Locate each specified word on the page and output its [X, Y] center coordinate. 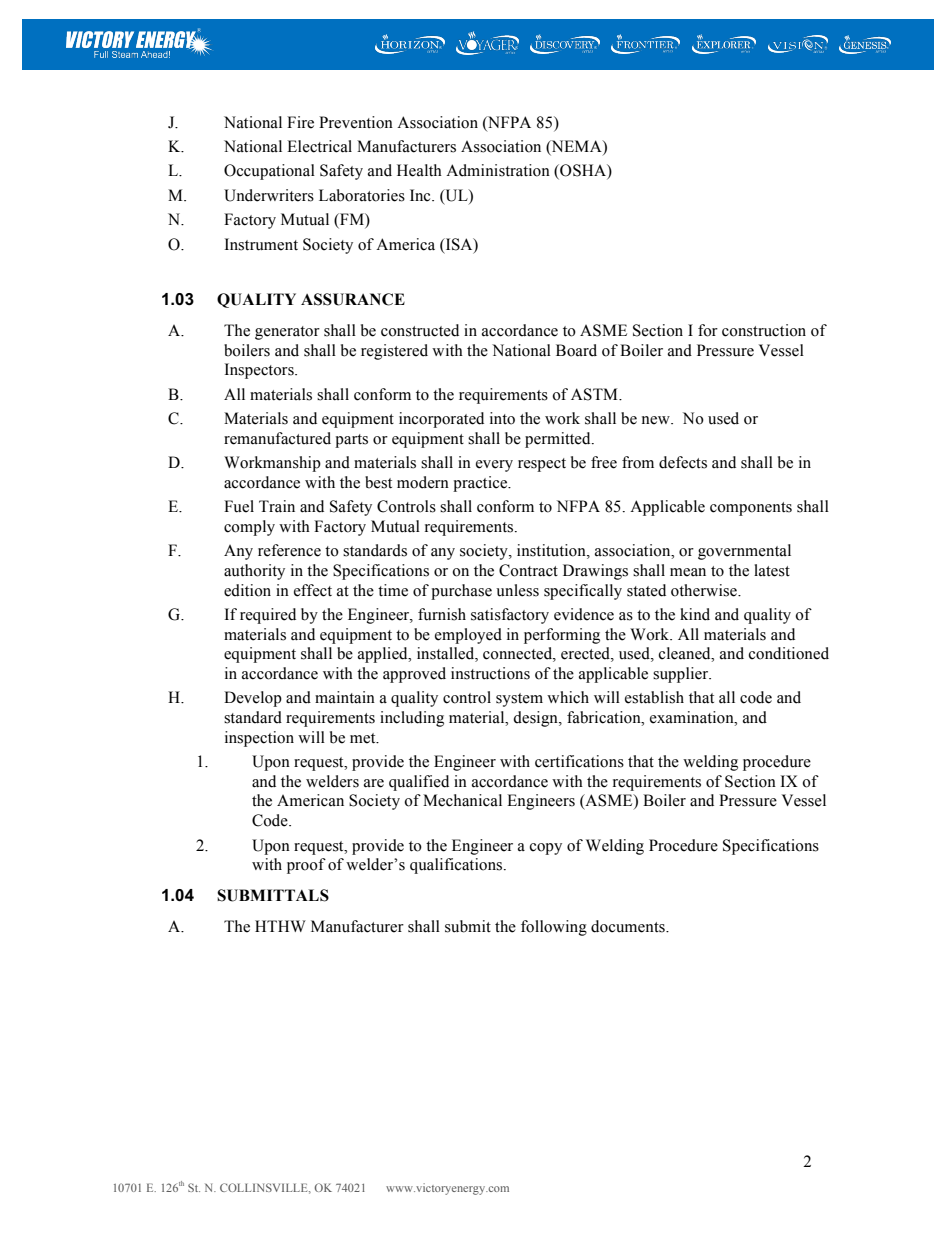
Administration [498, 170]
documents [629, 926]
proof [306, 866]
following [554, 928]
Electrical [319, 146]
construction [764, 330]
